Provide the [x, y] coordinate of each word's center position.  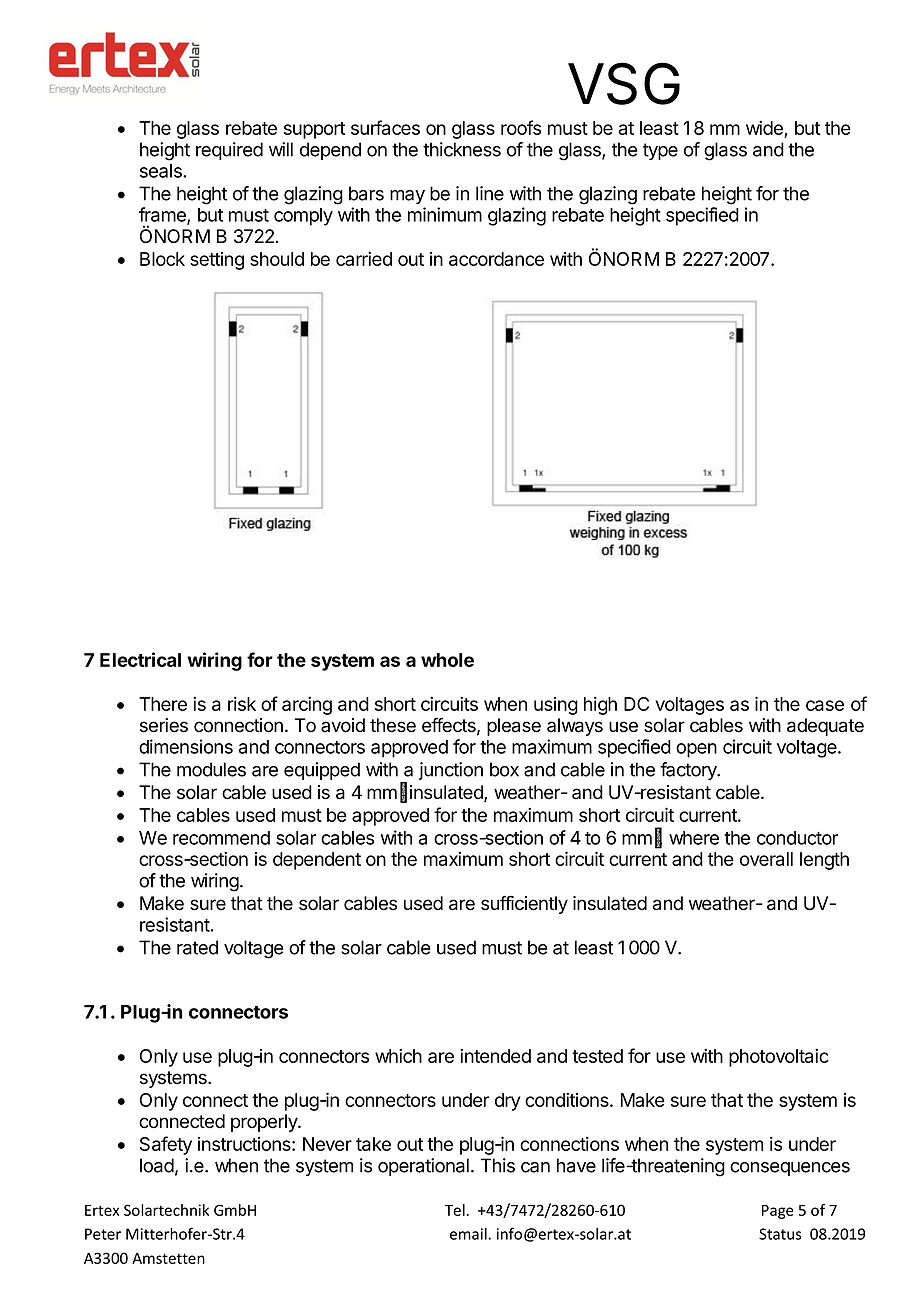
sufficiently [524, 905]
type [660, 151]
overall [766, 859]
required [229, 151]
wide [765, 129]
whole [447, 660]
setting [217, 261]
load [157, 1165]
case [825, 705]
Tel [456, 1210]
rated [197, 947]
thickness [462, 149]
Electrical [140, 659]
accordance [496, 259]
